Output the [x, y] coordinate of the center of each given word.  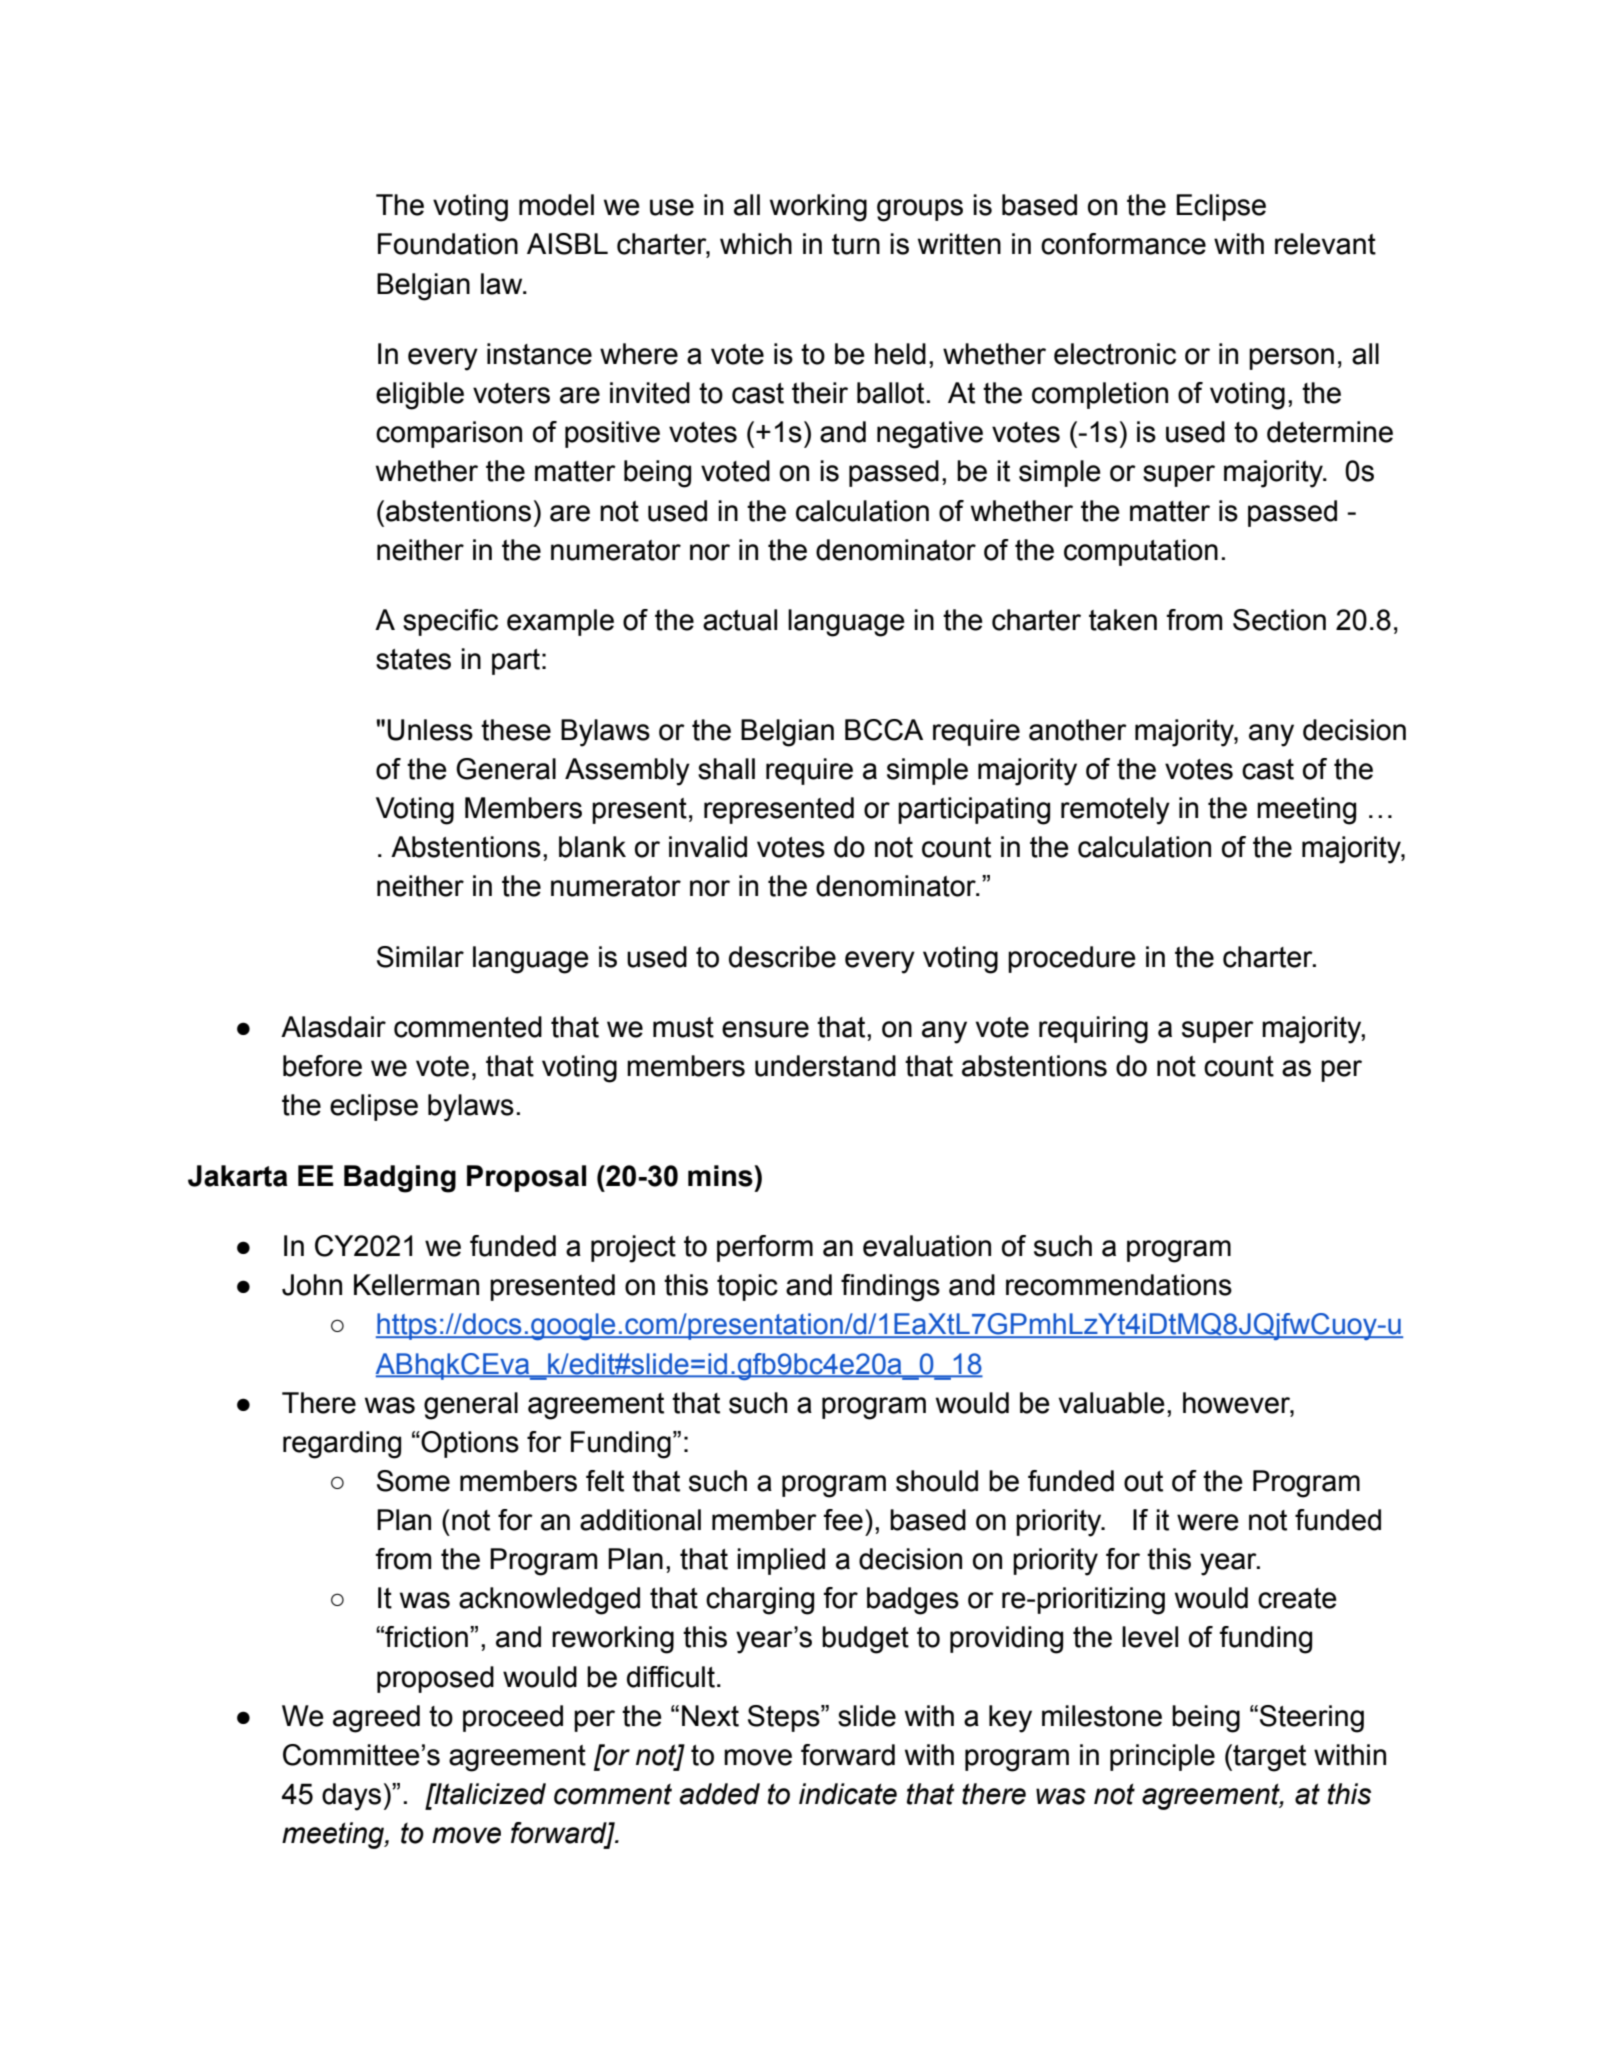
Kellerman [416, 1285]
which [756, 244]
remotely [1115, 811]
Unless [430, 730]
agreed [376, 1719]
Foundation [448, 244]
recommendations [1119, 1285]
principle [1162, 1757]
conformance [1123, 244]
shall [726, 769]
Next [710, 1716]
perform [765, 1248]
